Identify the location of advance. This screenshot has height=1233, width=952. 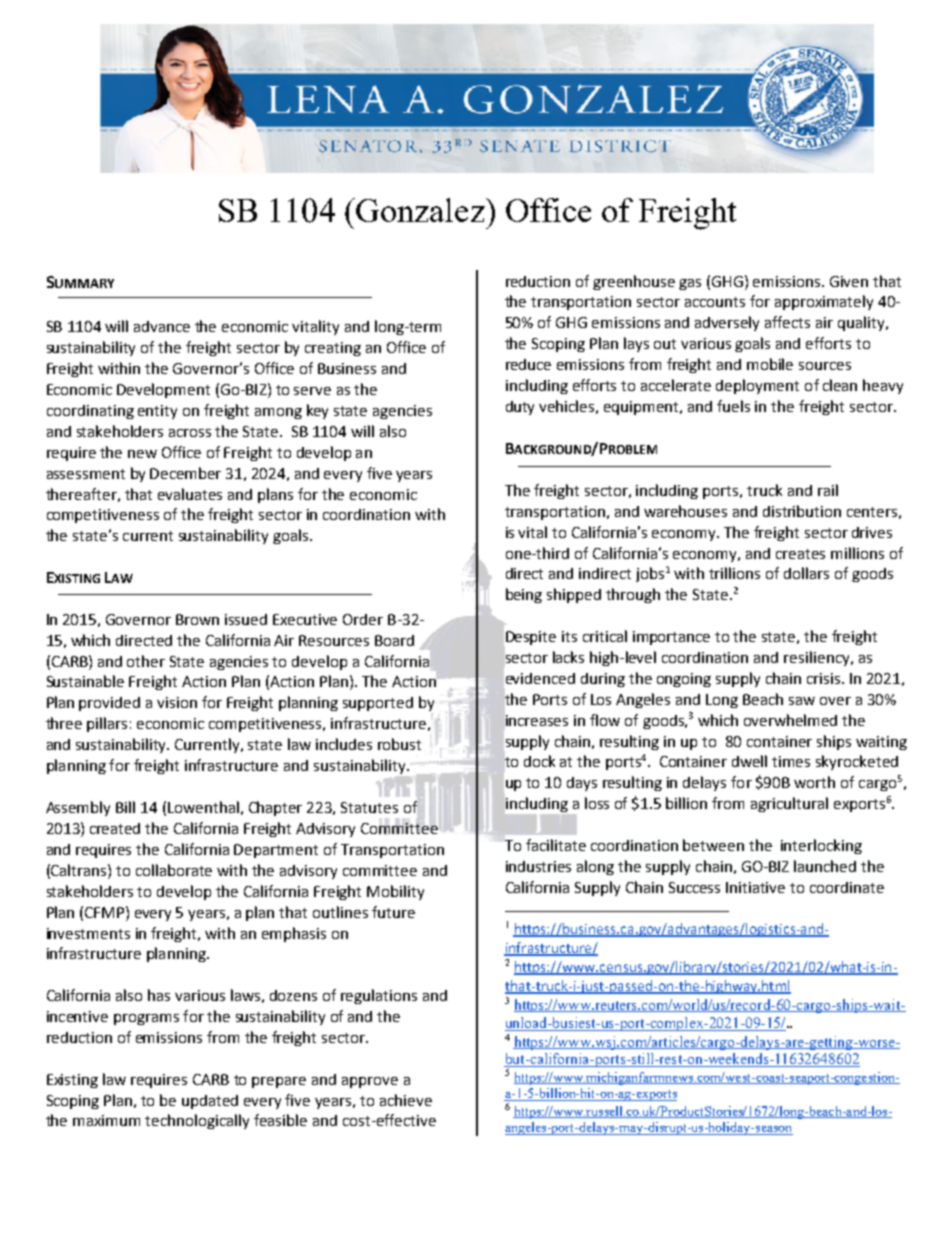
(162, 326).
